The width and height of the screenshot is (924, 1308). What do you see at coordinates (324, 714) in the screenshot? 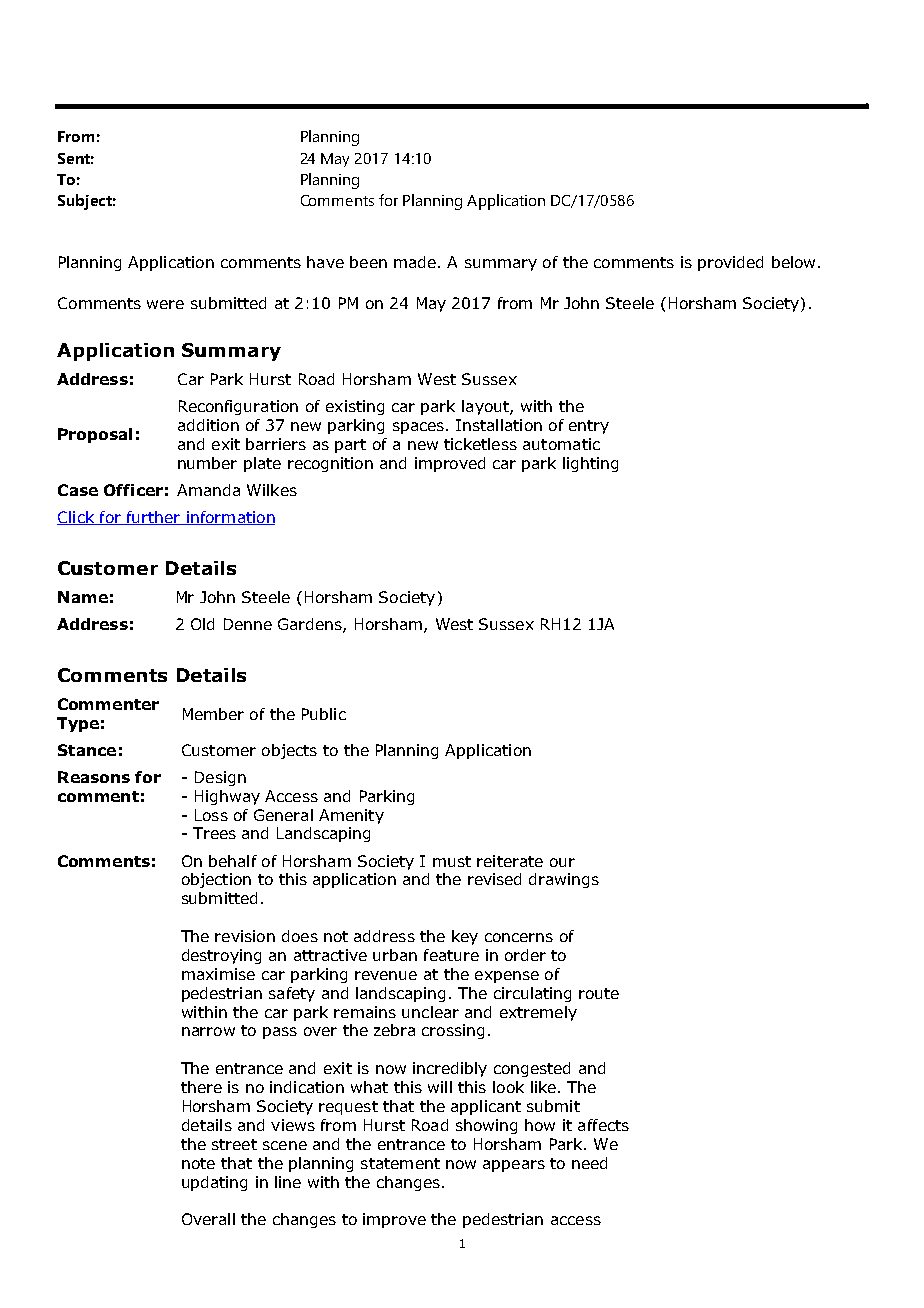
I see `Public` at bounding box center [324, 714].
